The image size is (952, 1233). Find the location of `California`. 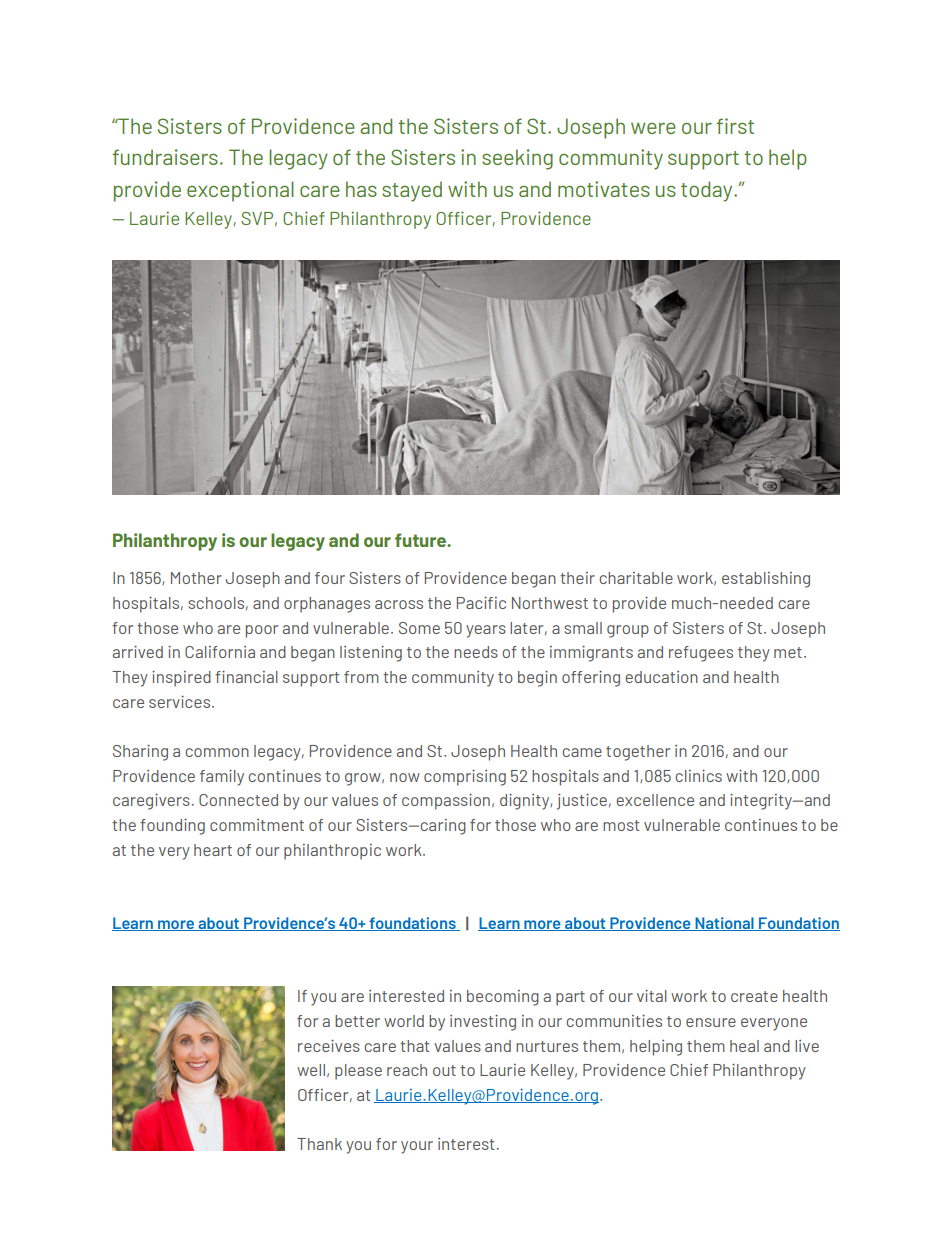

California is located at coordinates (220, 652).
